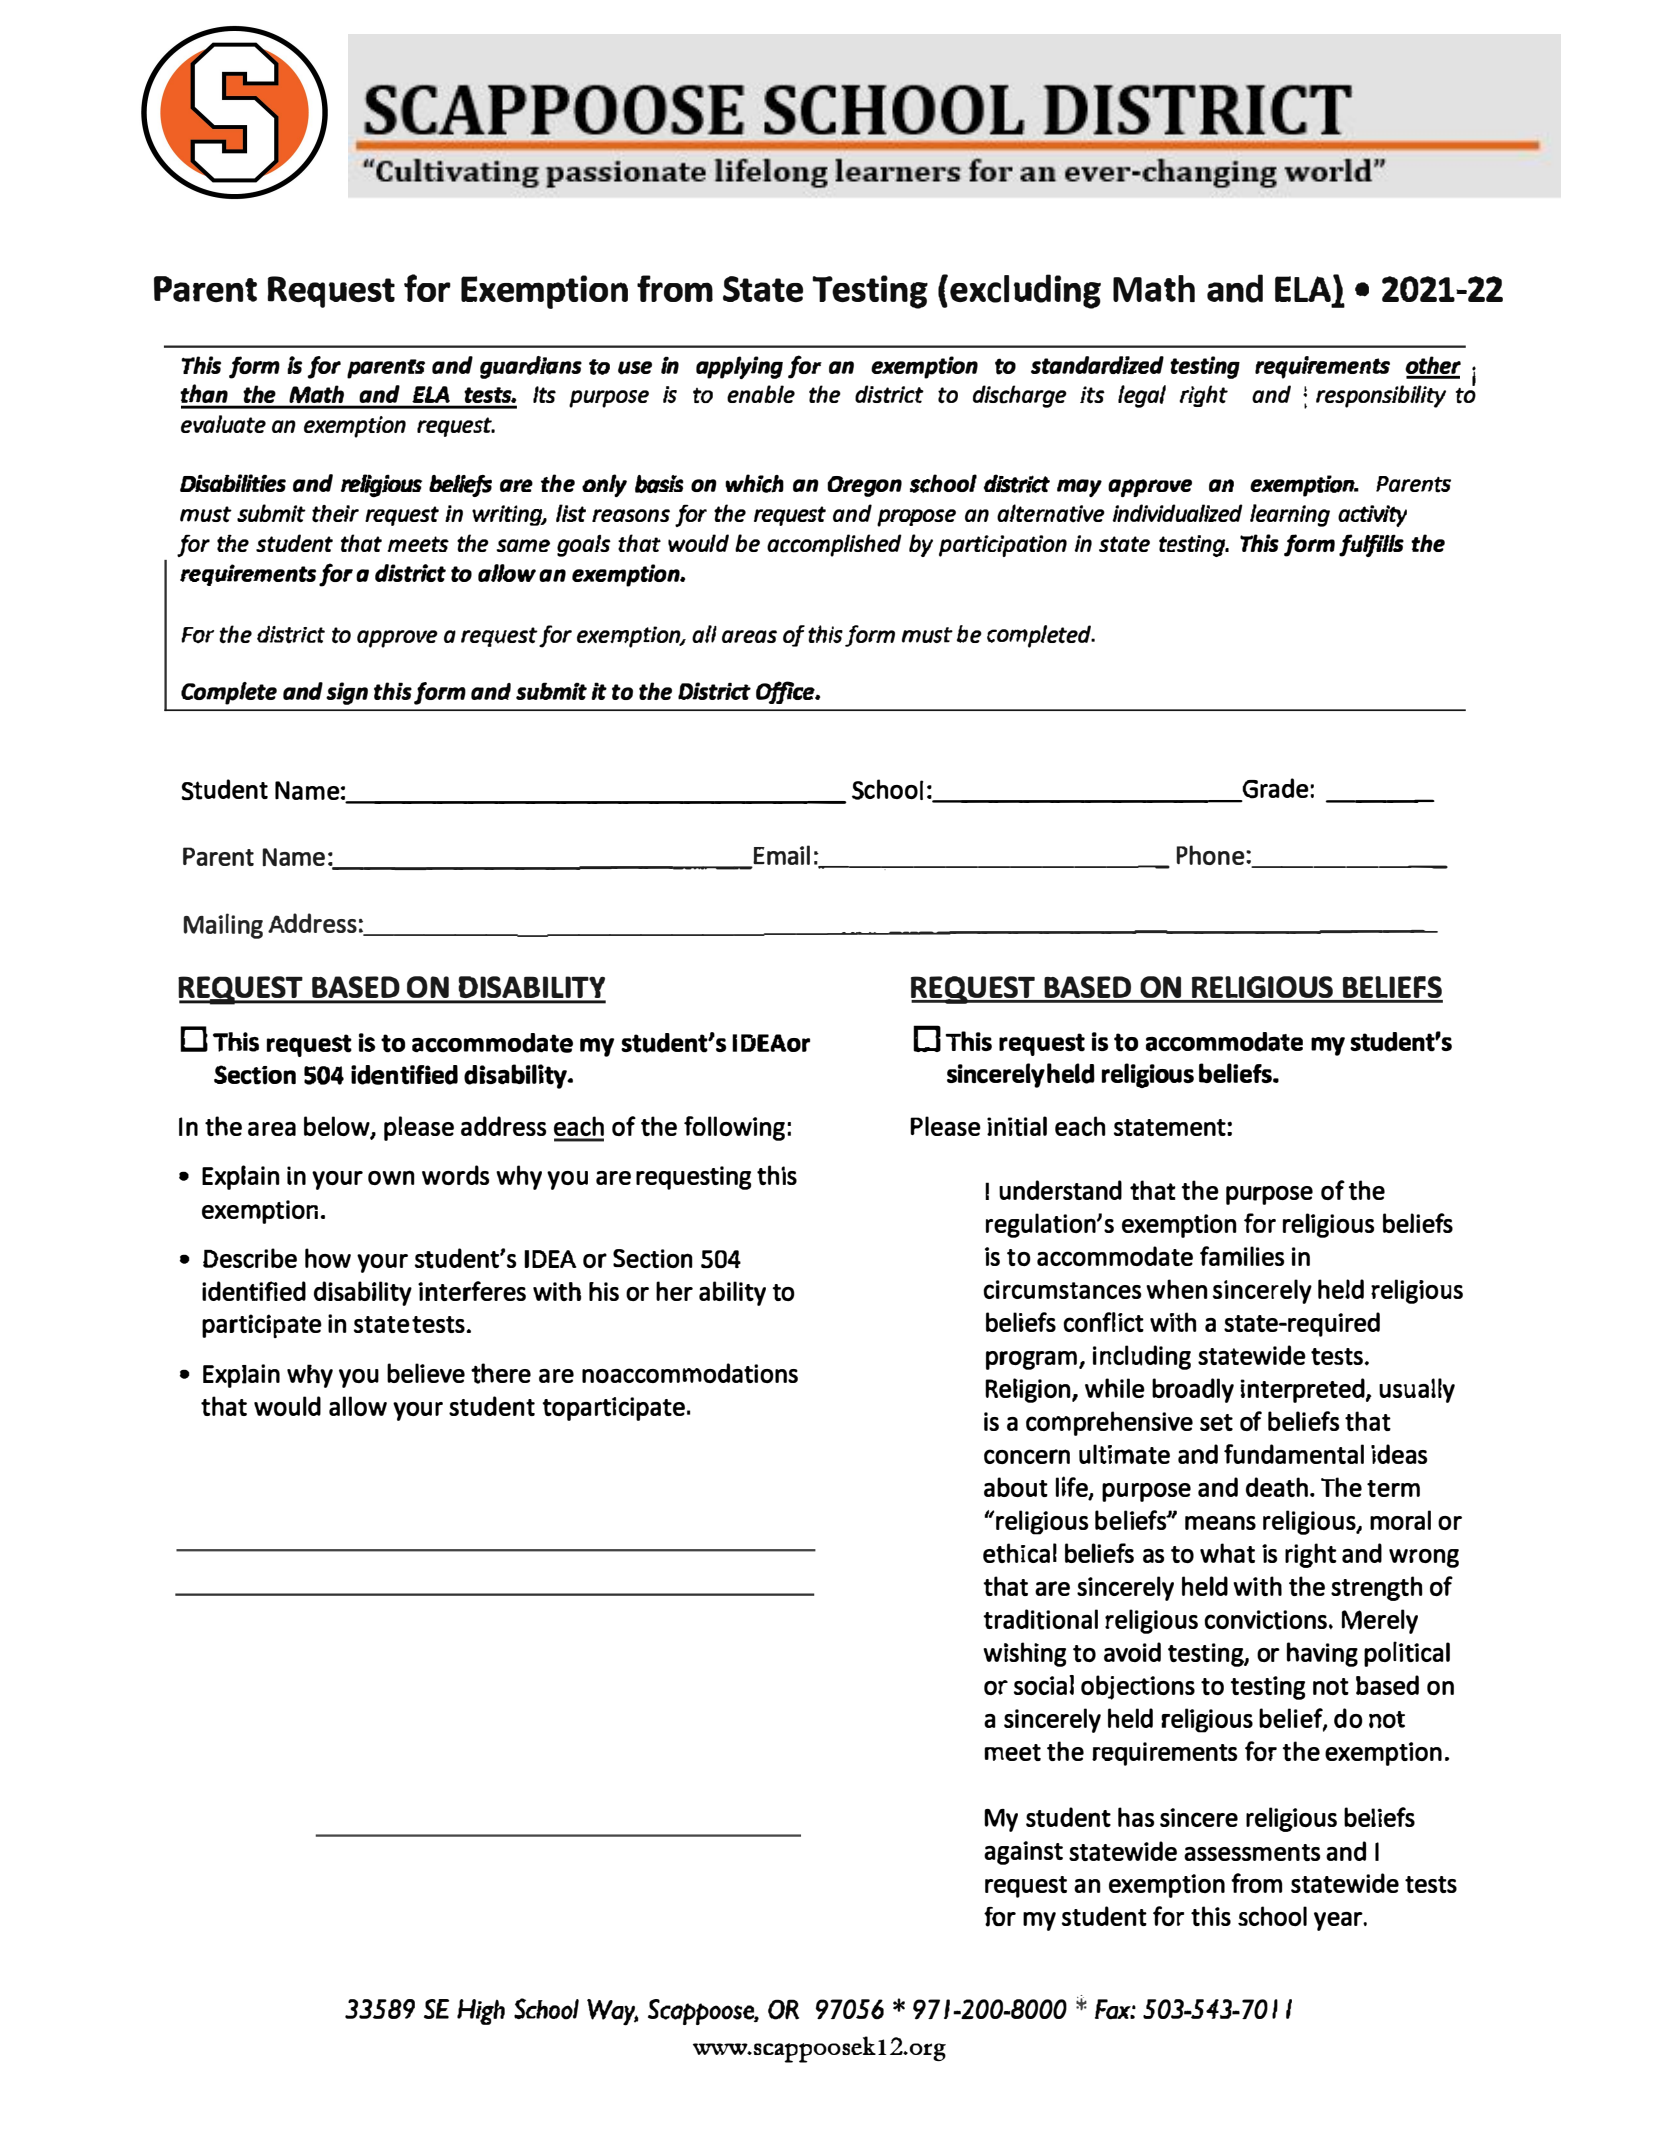 Image resolution: width=1656 pixels, height=2143 pixels. Describe the element at coordinates (1294, 1454) in the screenshot. I see `fundamental` at that location.
